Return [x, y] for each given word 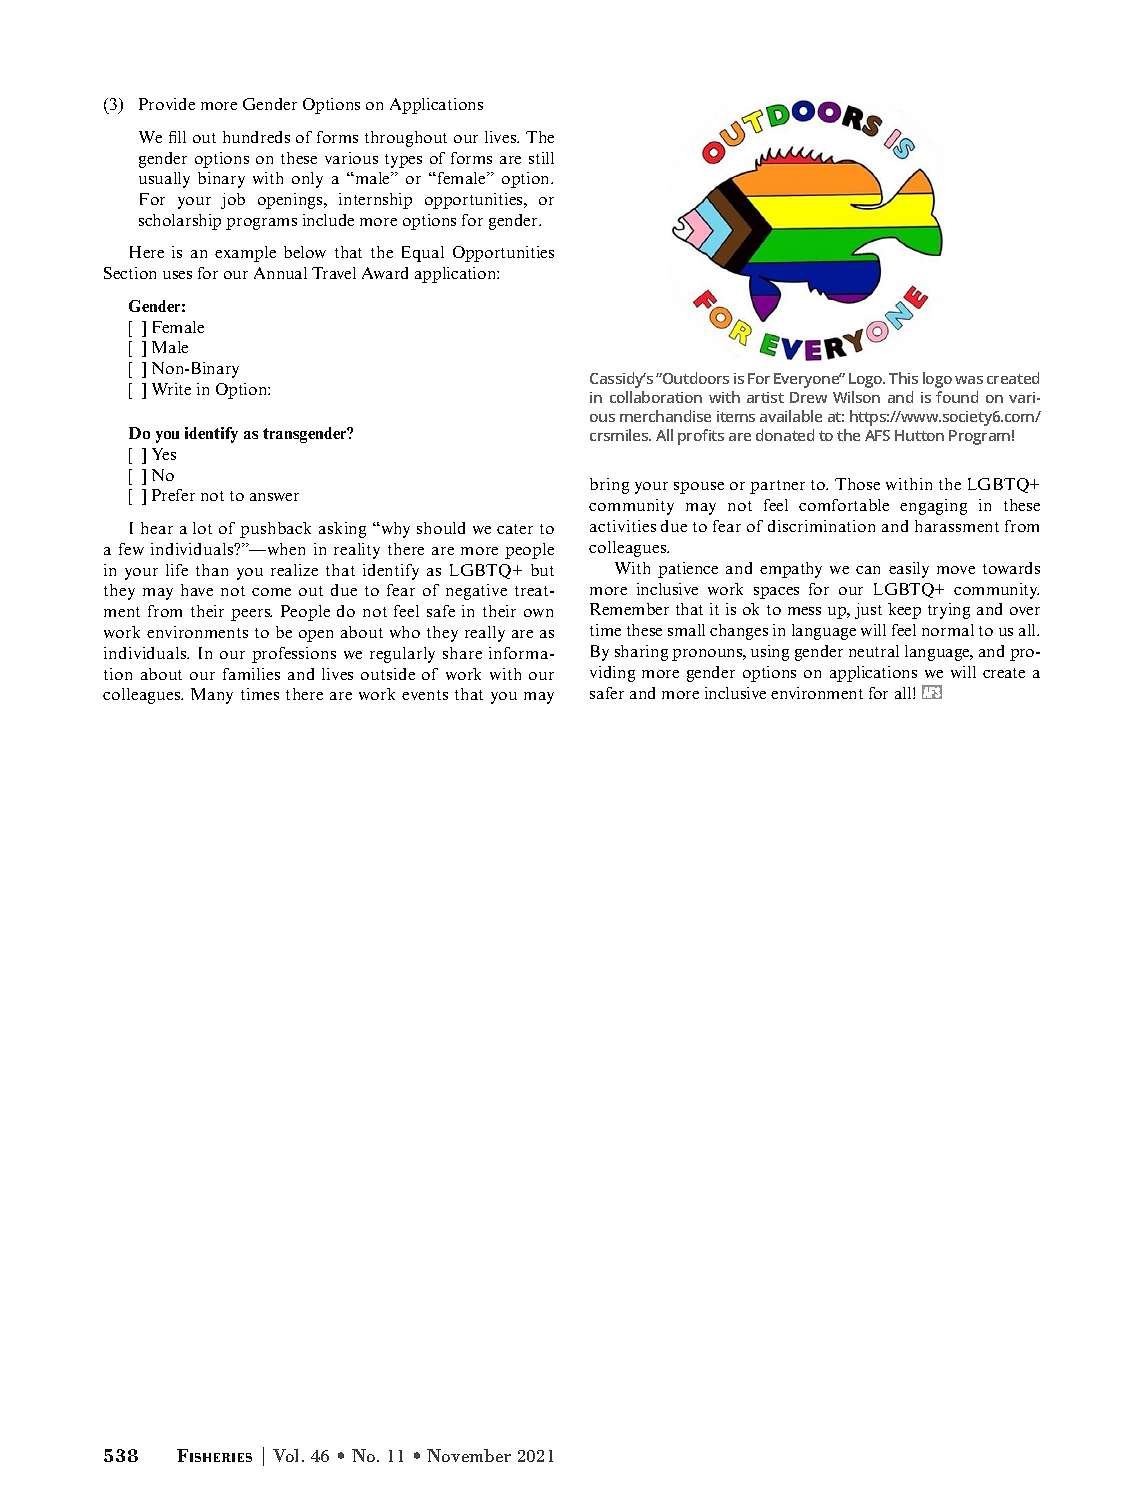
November [469, 1455]
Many [212, 696]
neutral [874, 651]
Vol [285, 1455]
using [770, 653]
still [541, 158]
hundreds [256, 137]
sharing [641, 653]
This [903, 378]
